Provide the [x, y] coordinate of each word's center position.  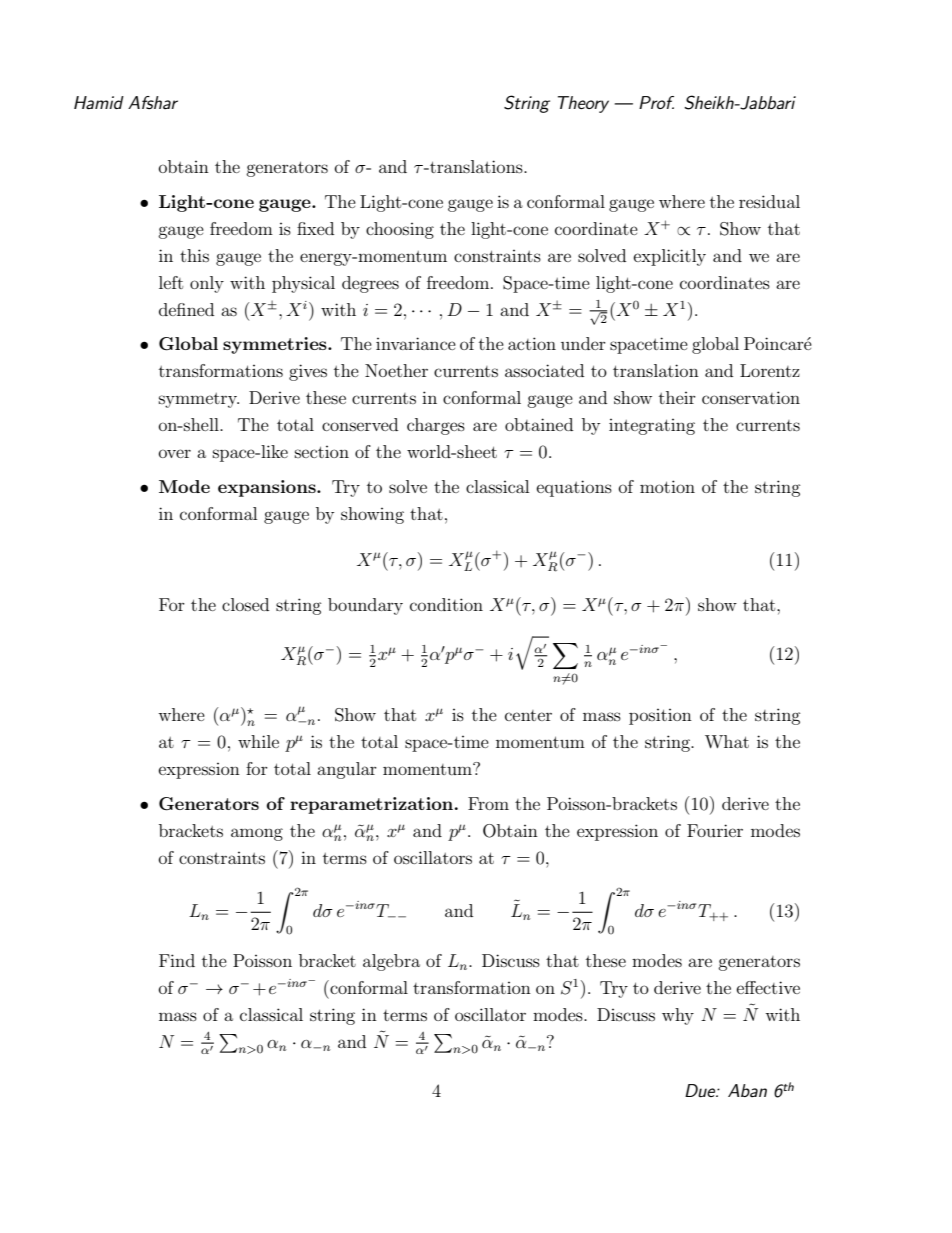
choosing [400, 230]
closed [245, 604]
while [258, 741]
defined [186, 309]
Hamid [99, 102]
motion [667, 486]
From [488, 803]
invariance [416, 343]
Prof [656, 102]
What [727, 741]
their [677, 397]
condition [446, 604]
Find [177, 960]
